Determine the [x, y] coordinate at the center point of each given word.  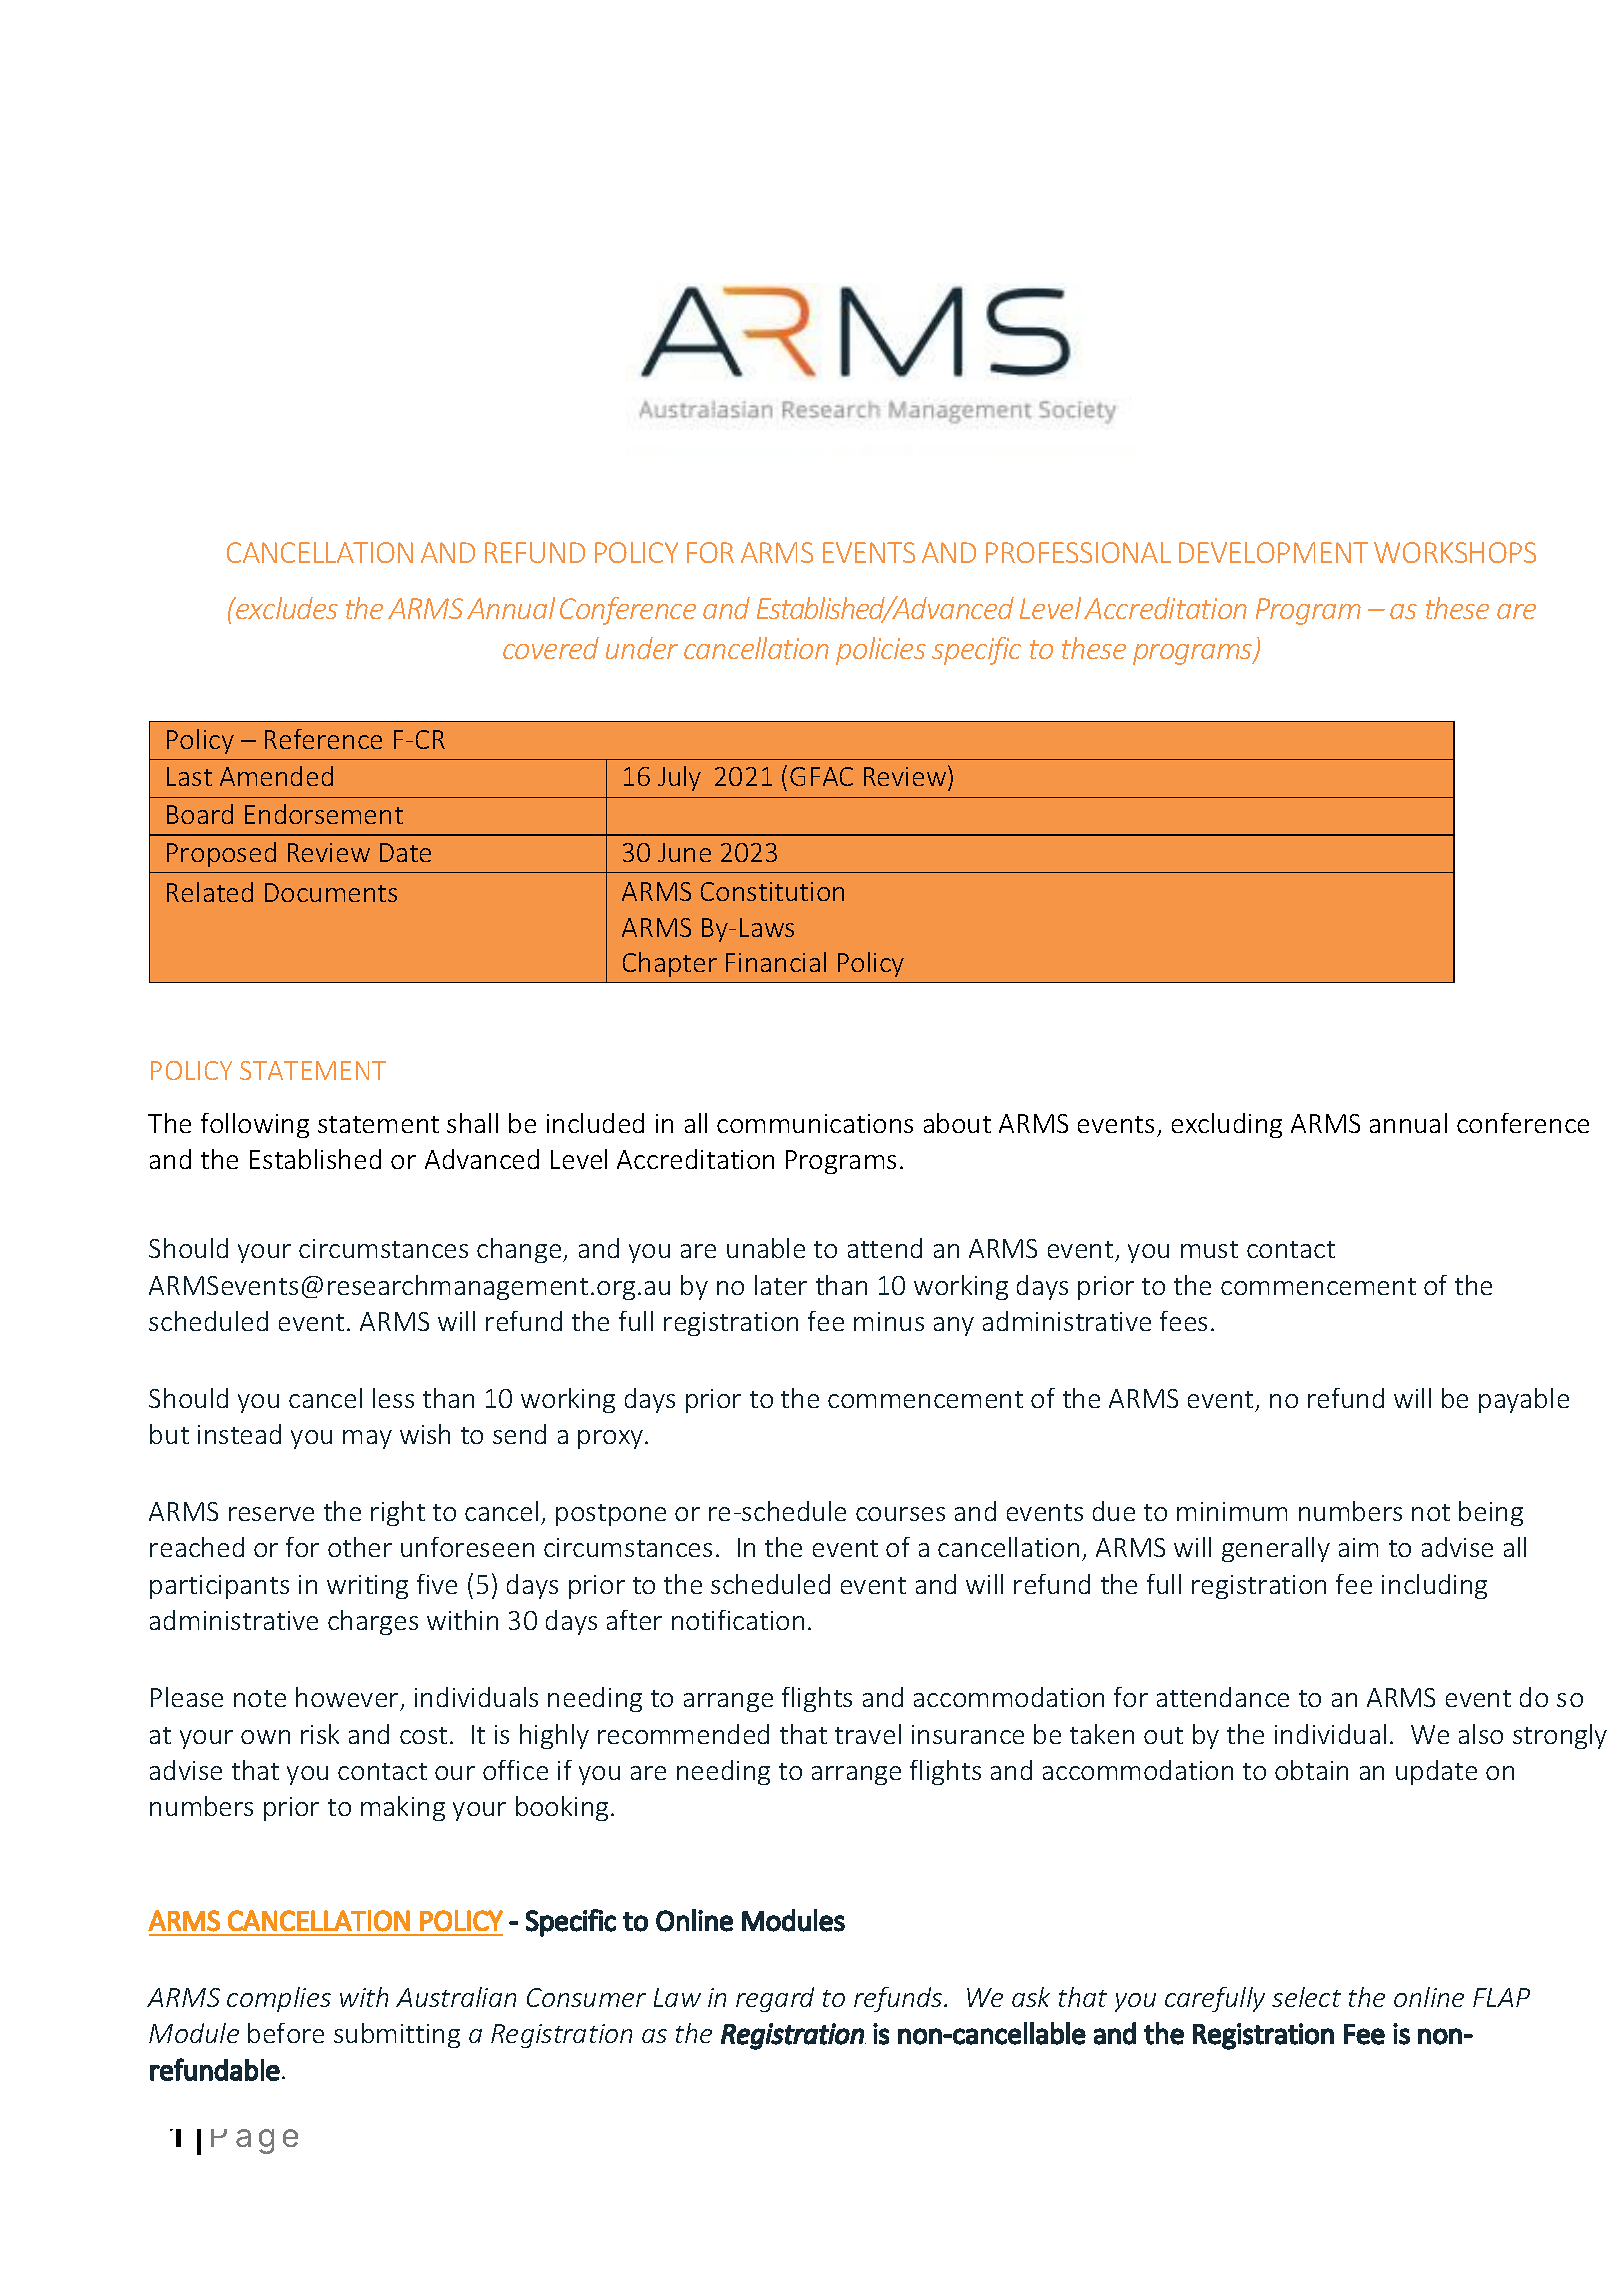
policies [881, 651]
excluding [1227, 1125]
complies [279, 1999]
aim [1358, 1547]
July [679, 778]
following [255, 1125]
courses [900, 1514]
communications [815, 1123]
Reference [323, 739]
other [360, 1547]
